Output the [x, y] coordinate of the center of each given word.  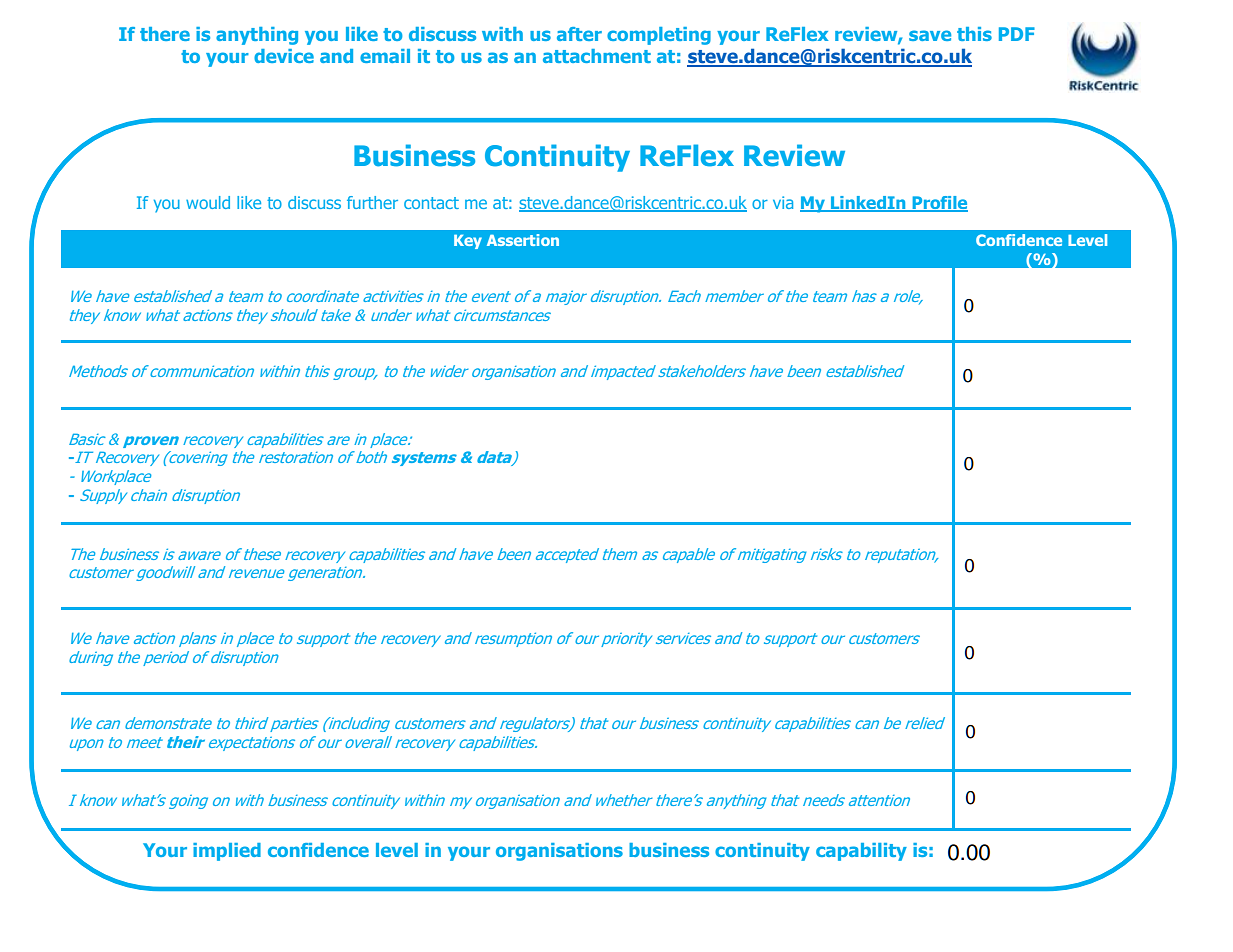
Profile [939, 204]
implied [227, 852]
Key [468, 242]
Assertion [523, 240]
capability [861, 852]
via [783, 202]
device [284, 56]
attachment [597, 56]
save [930, 35]
